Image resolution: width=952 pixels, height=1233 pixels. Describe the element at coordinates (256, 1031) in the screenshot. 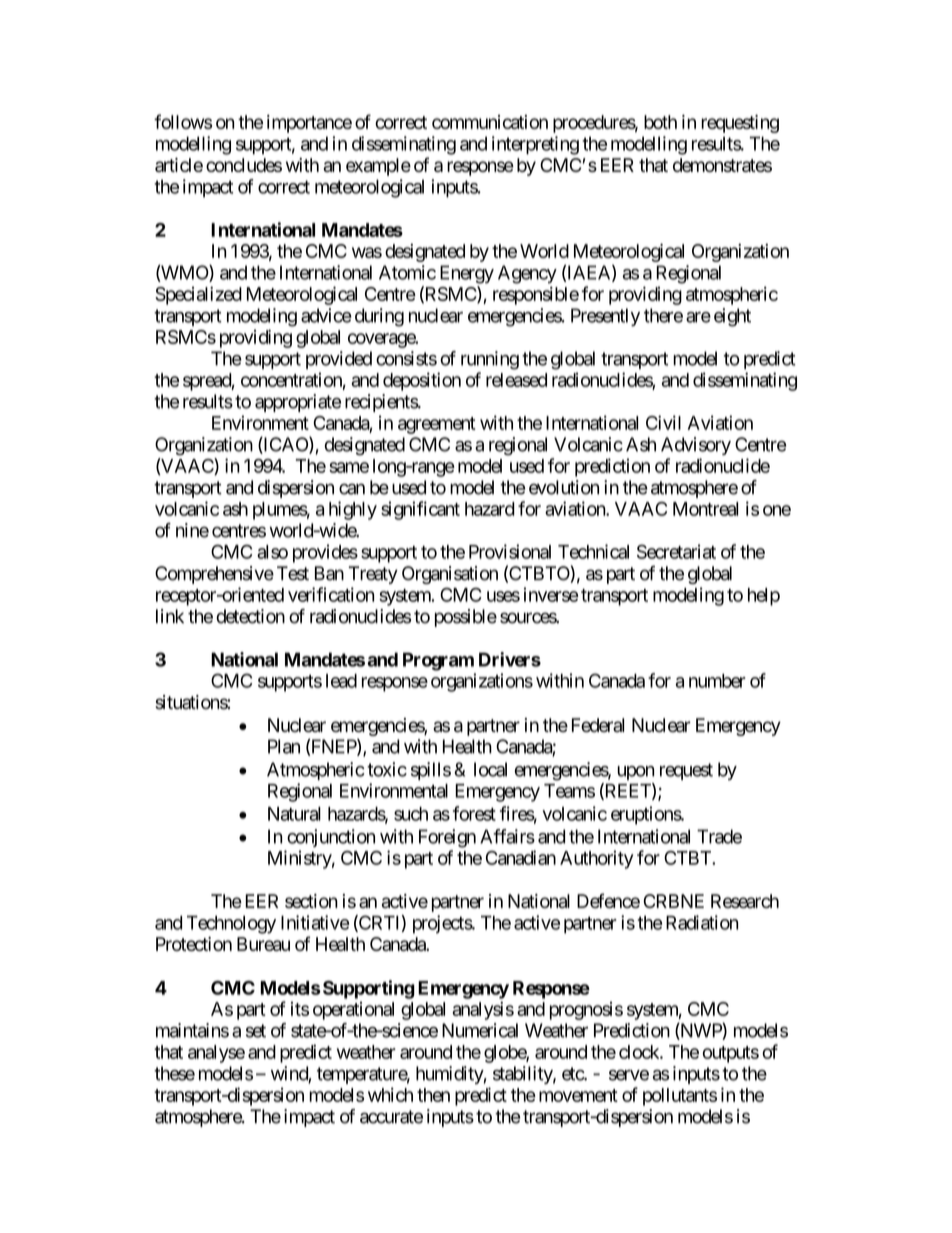

I see `set` at that location.
